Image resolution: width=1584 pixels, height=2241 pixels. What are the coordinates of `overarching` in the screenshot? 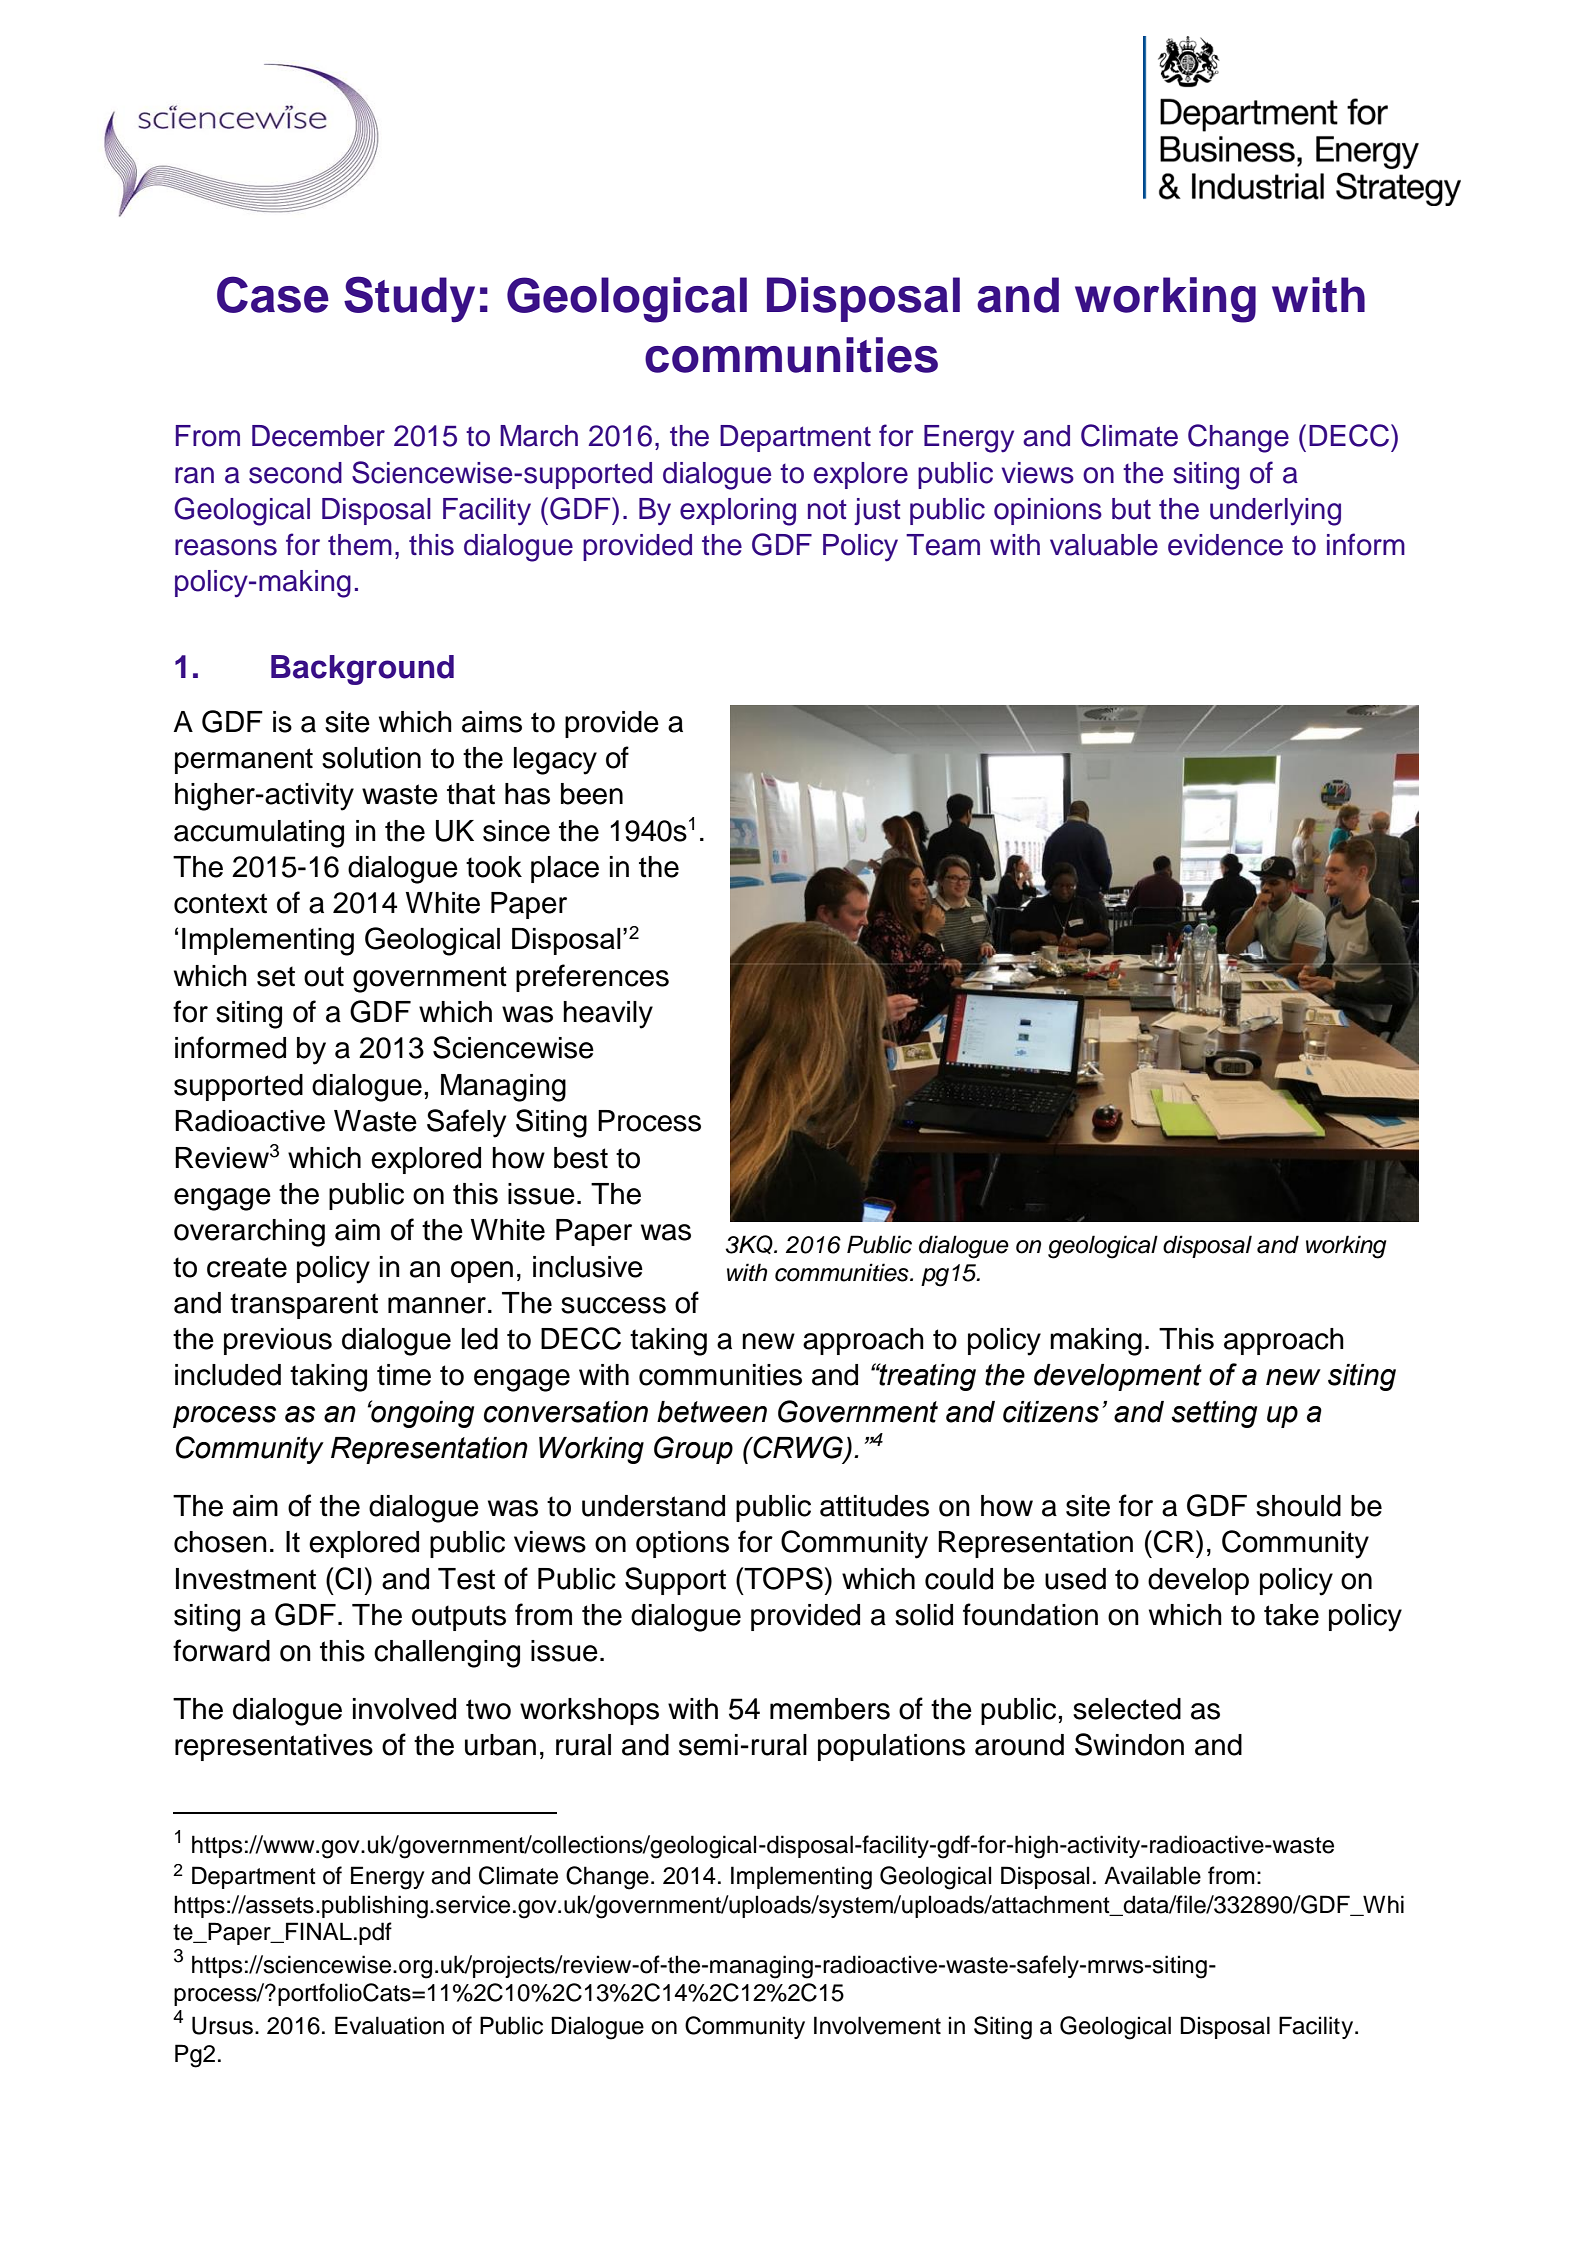 It's located at (249, 1233).
